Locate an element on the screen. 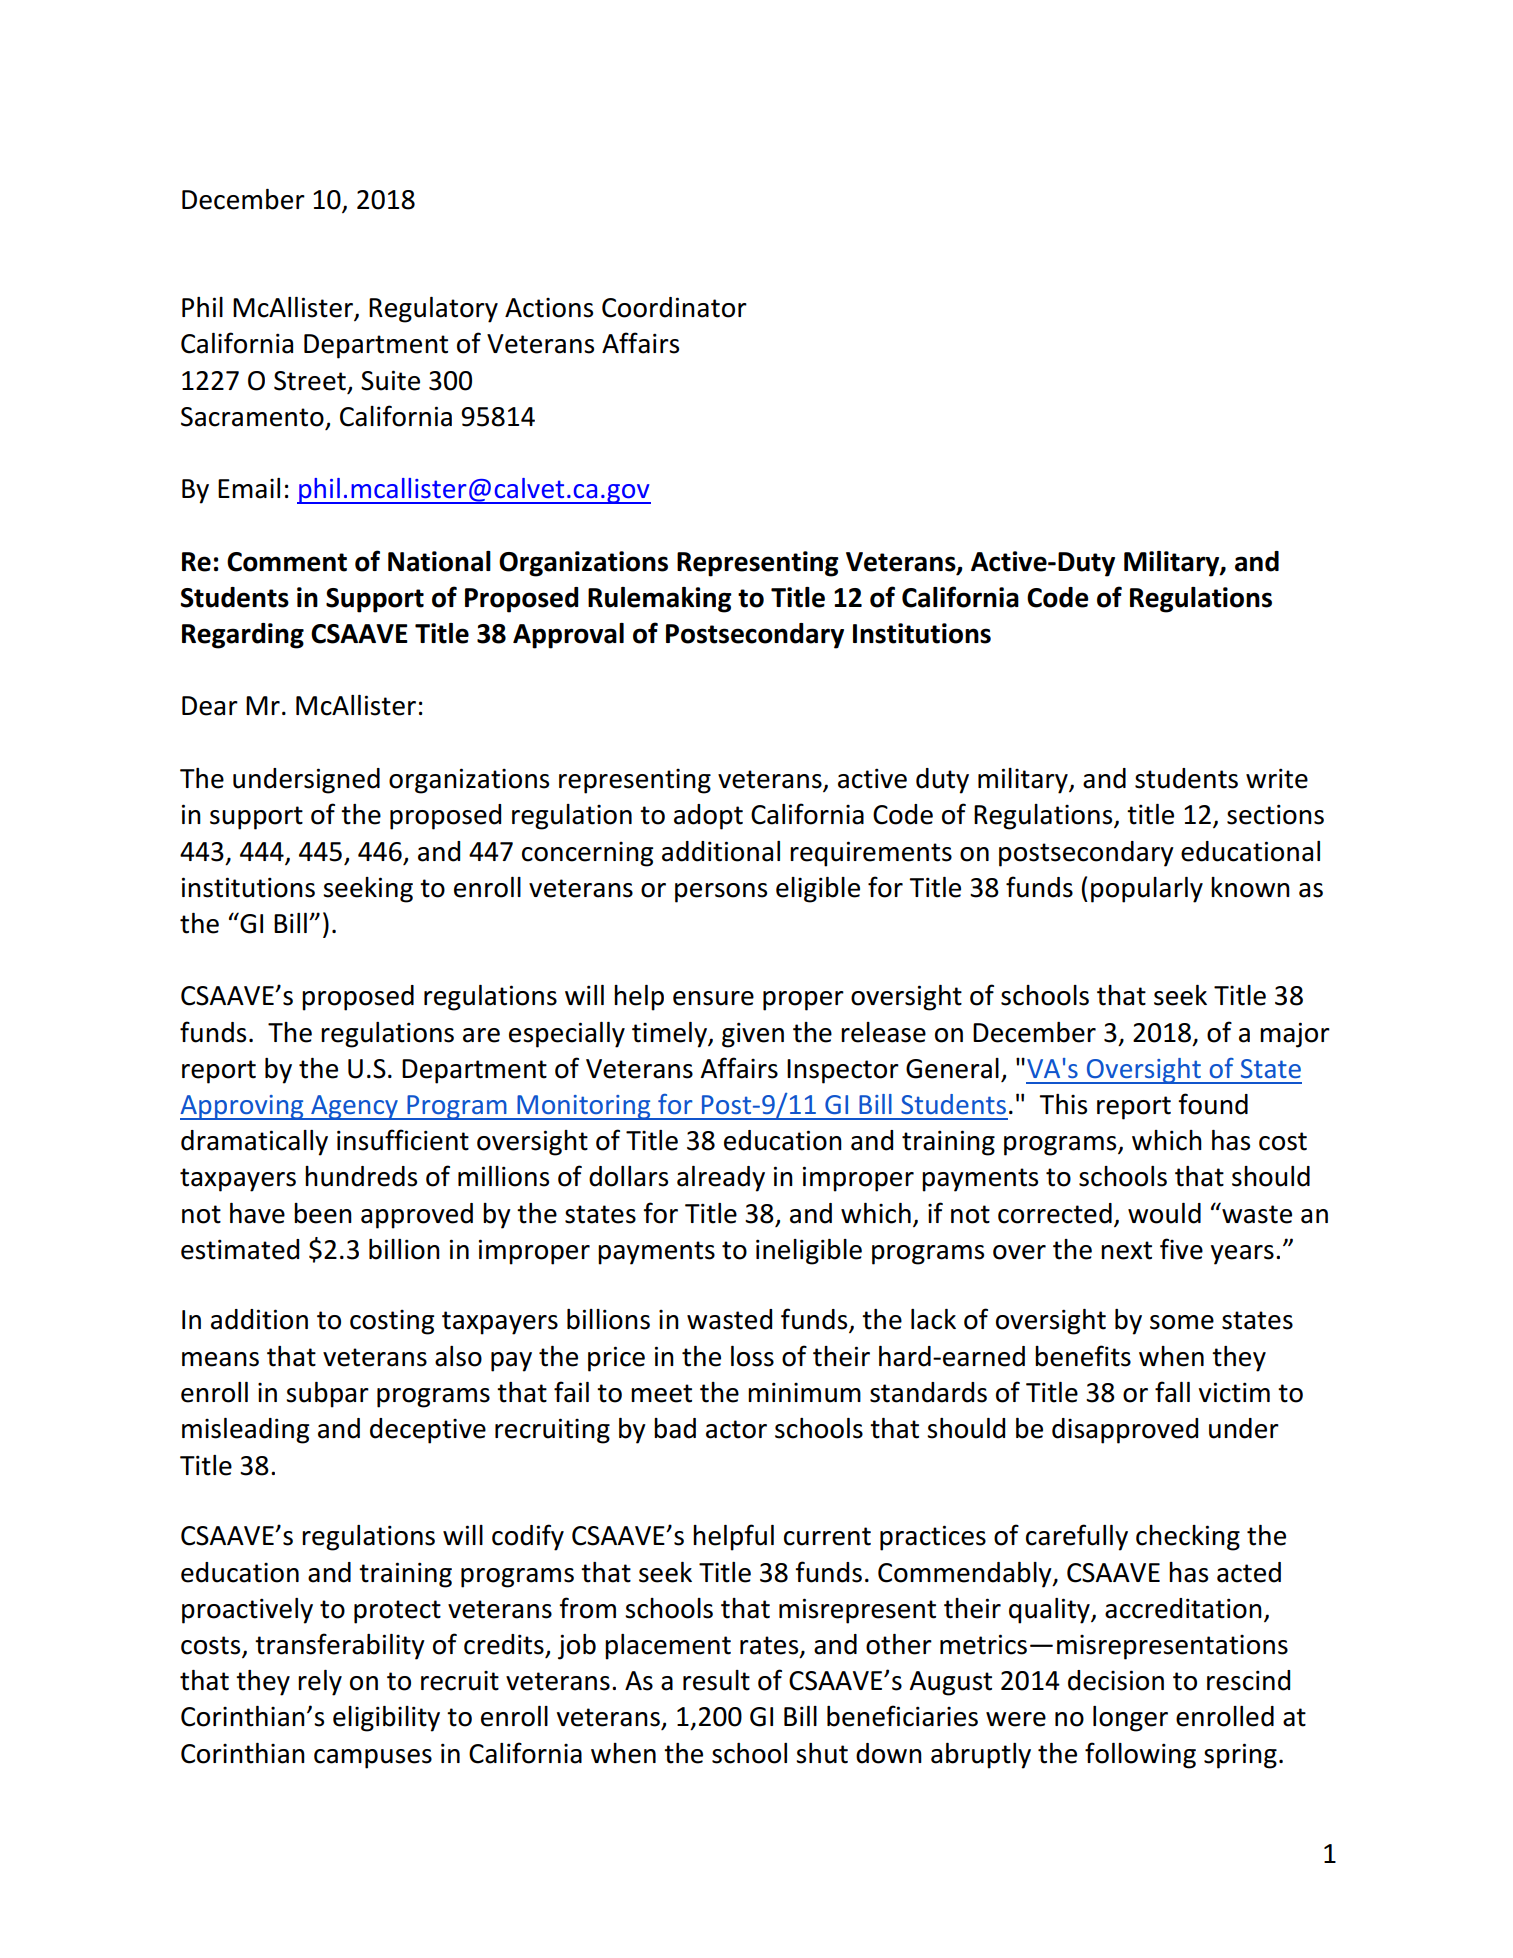 Image resolution: width=1513 pixels, height=1958 pixels. Rulemaking is located at coordinates (660, 600).
